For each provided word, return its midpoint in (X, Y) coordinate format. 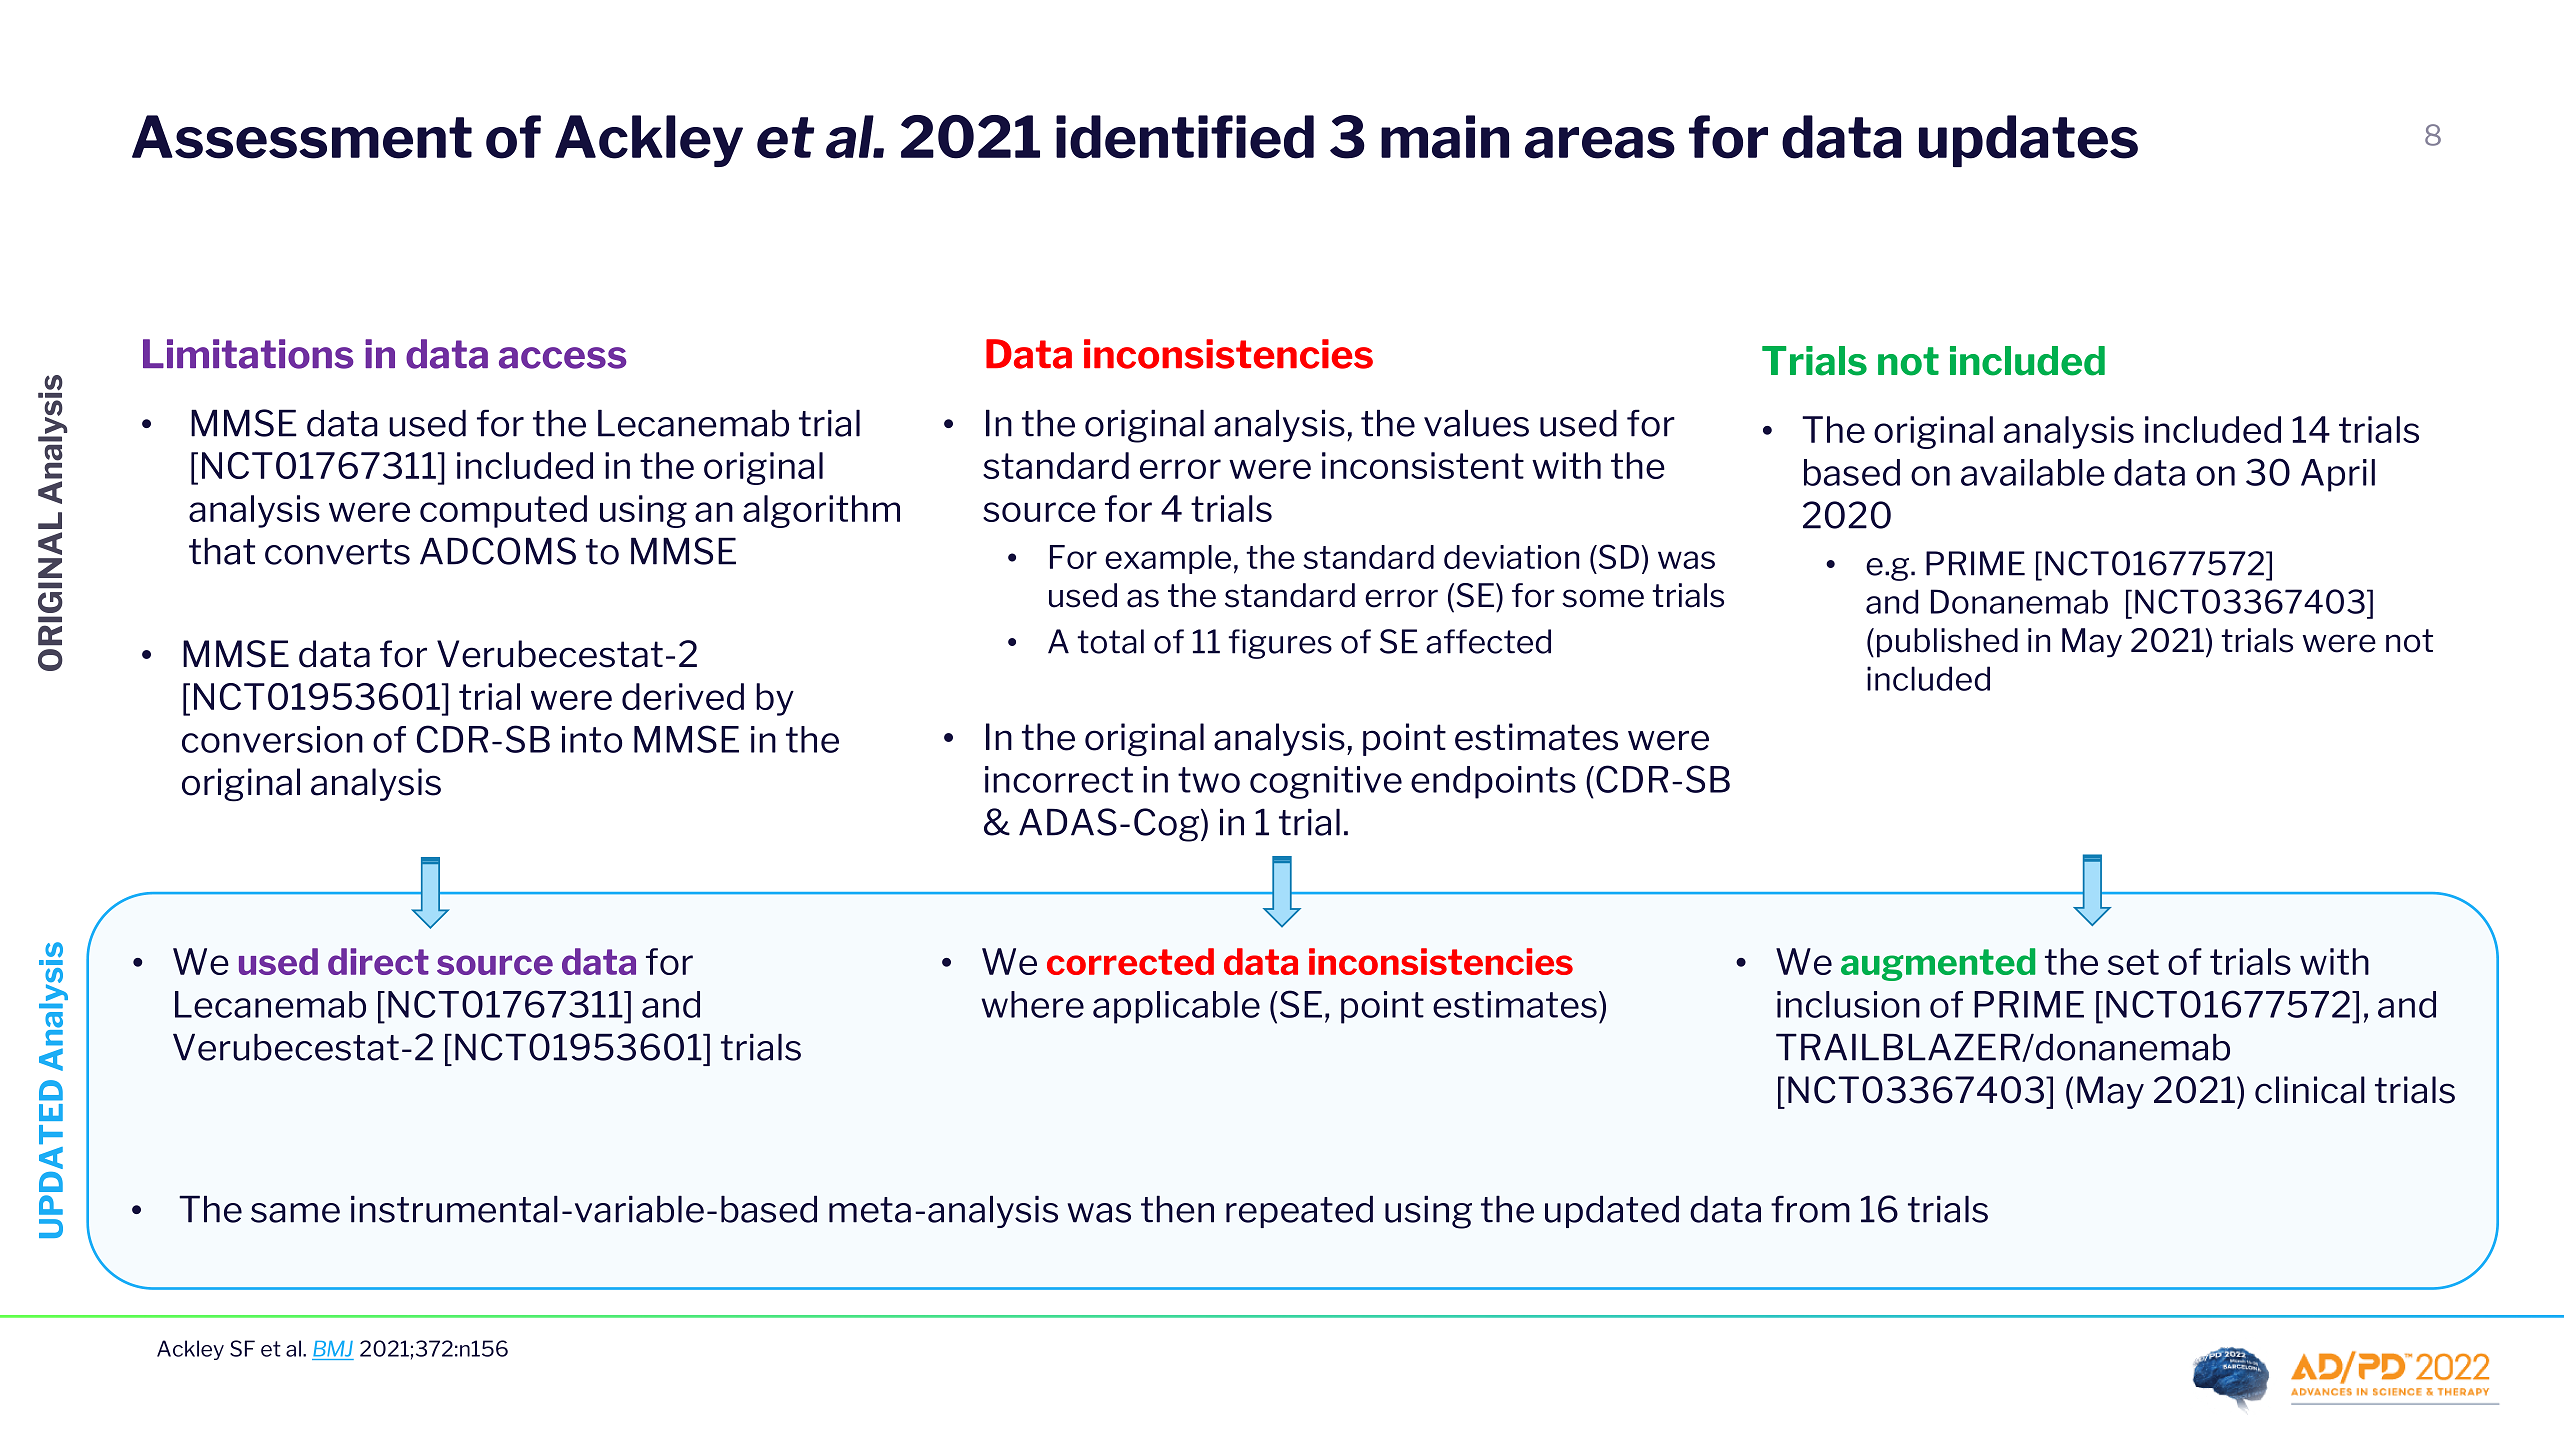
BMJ (333, 1349)
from (1810, 1209)
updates (2028, 141)
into (592, 739)
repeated (1299, 1211)
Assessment (302, 137)
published (1947, 643)
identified (1185, 137)
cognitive (1326, 782)
